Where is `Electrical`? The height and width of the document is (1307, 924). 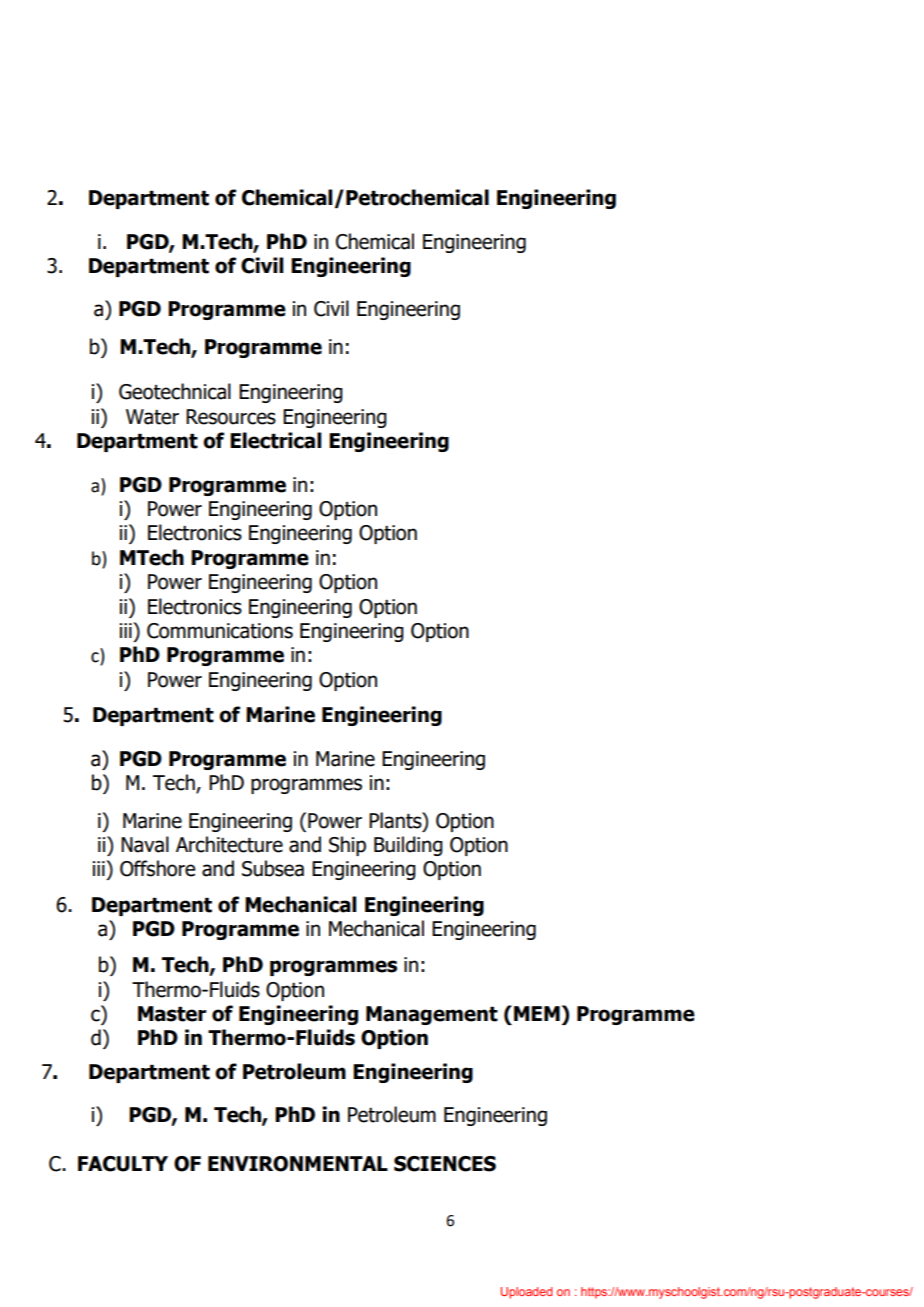
Electrical is located at coordinates (276, 440).
